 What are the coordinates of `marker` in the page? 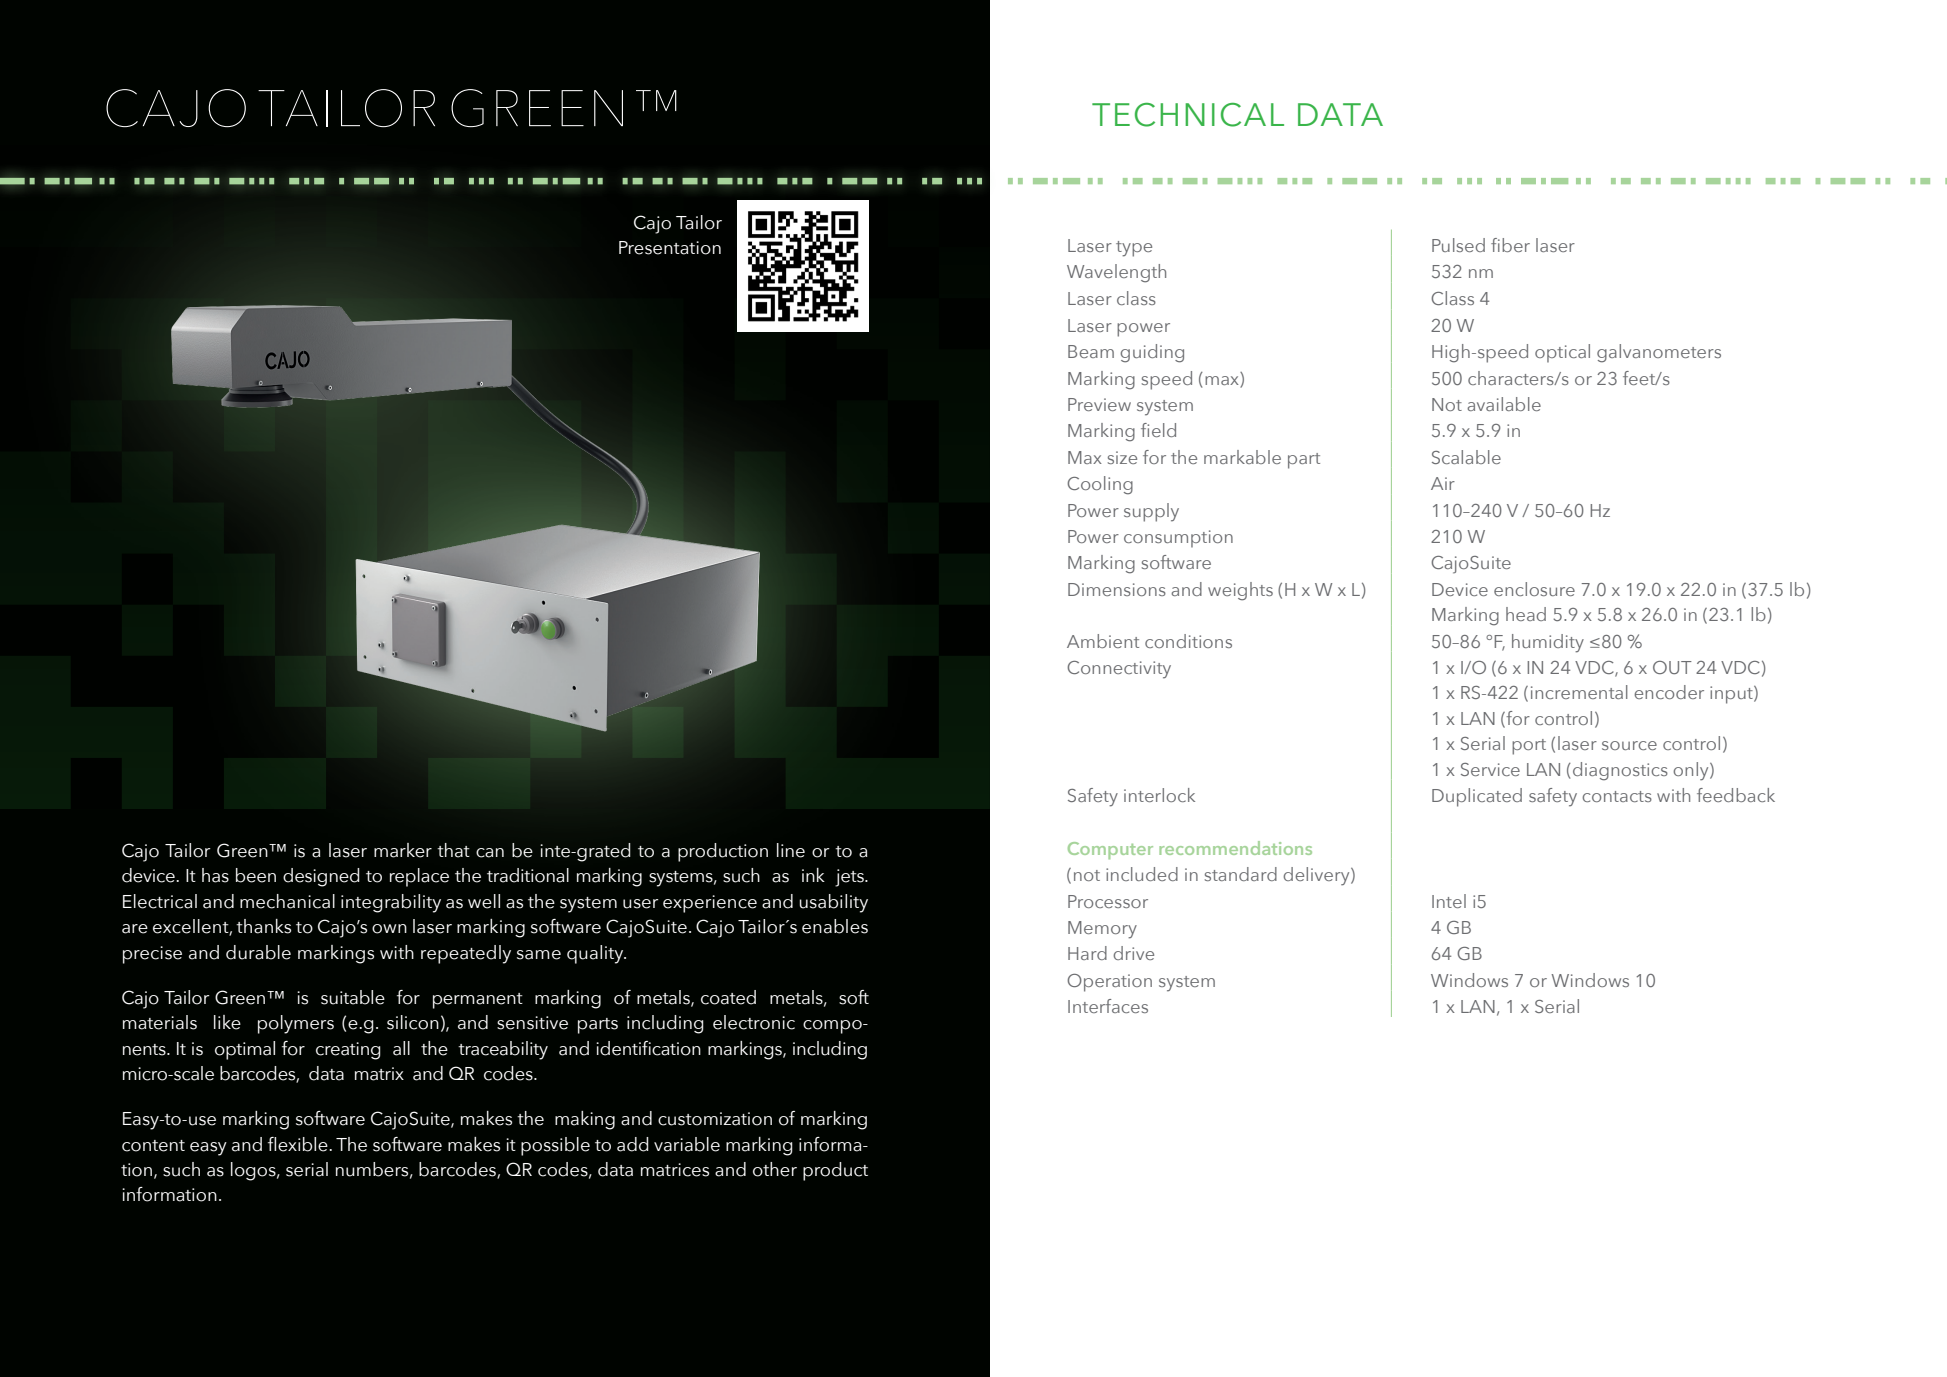 It's located at (403, 850).
